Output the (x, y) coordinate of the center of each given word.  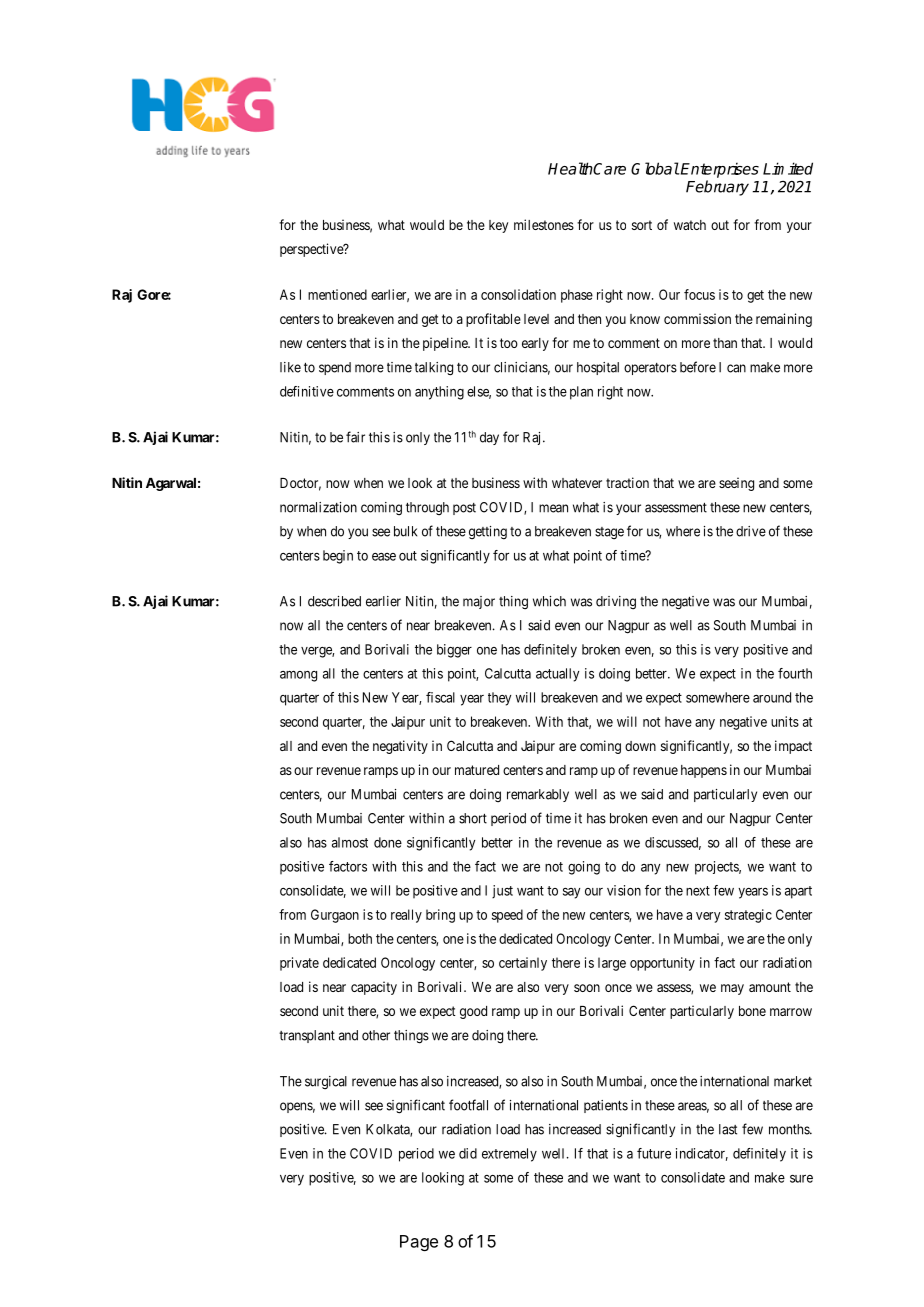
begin (338, 557)
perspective (312, 250)
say (571, 893)
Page (419, 1243)
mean (553, 508)
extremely (509, 1155)
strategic (748, 916)
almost (350, 842)
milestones (544, 224)
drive (751, 531)
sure (801, 1179)
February (717, 188)
